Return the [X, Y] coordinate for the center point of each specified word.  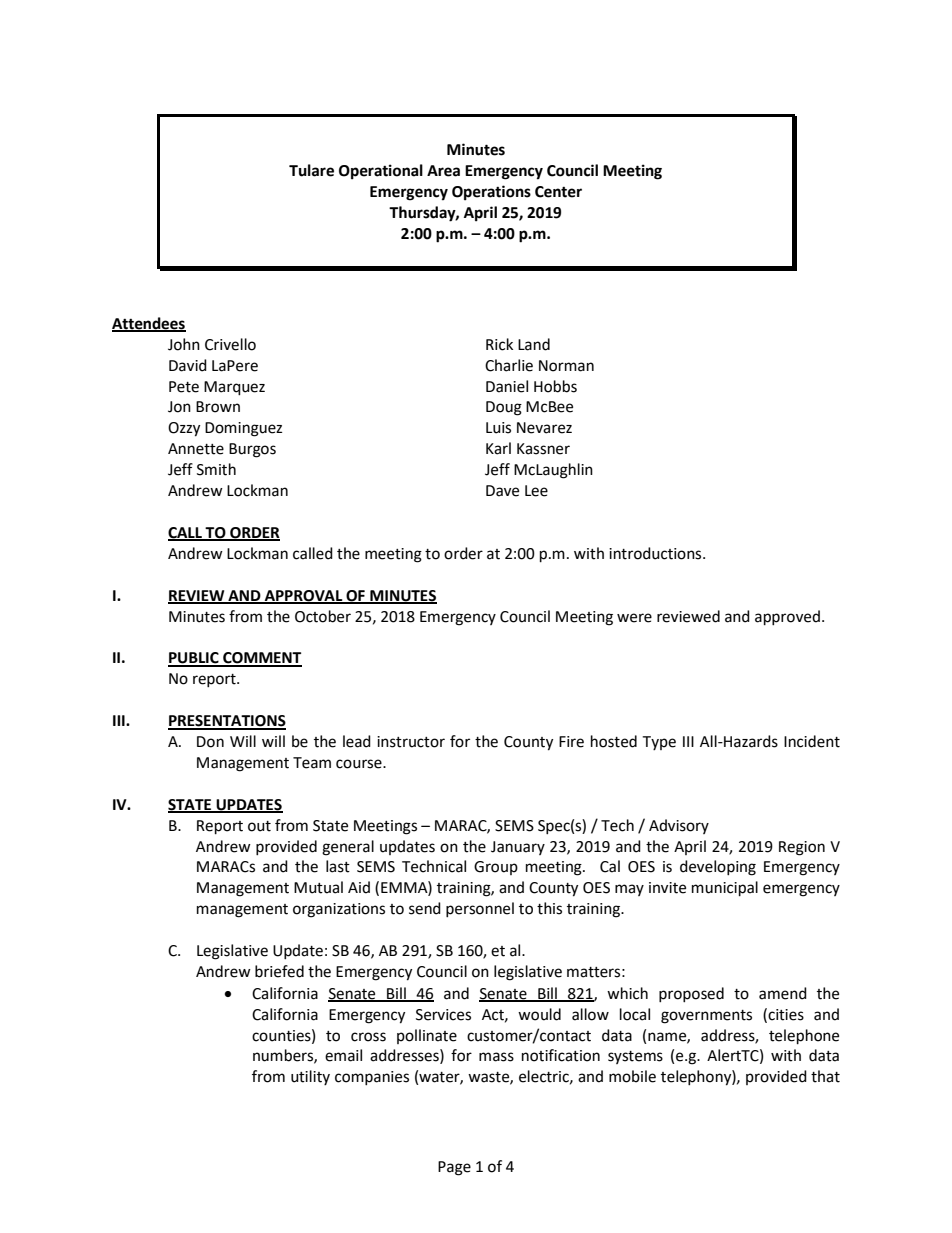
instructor [411, 742]
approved [787, 618]
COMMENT [261, 659]
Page [454, 1168]
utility [310, 1077]
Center [558, 192]
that [825, 1076]
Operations [491, 193]
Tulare [311, 170]
